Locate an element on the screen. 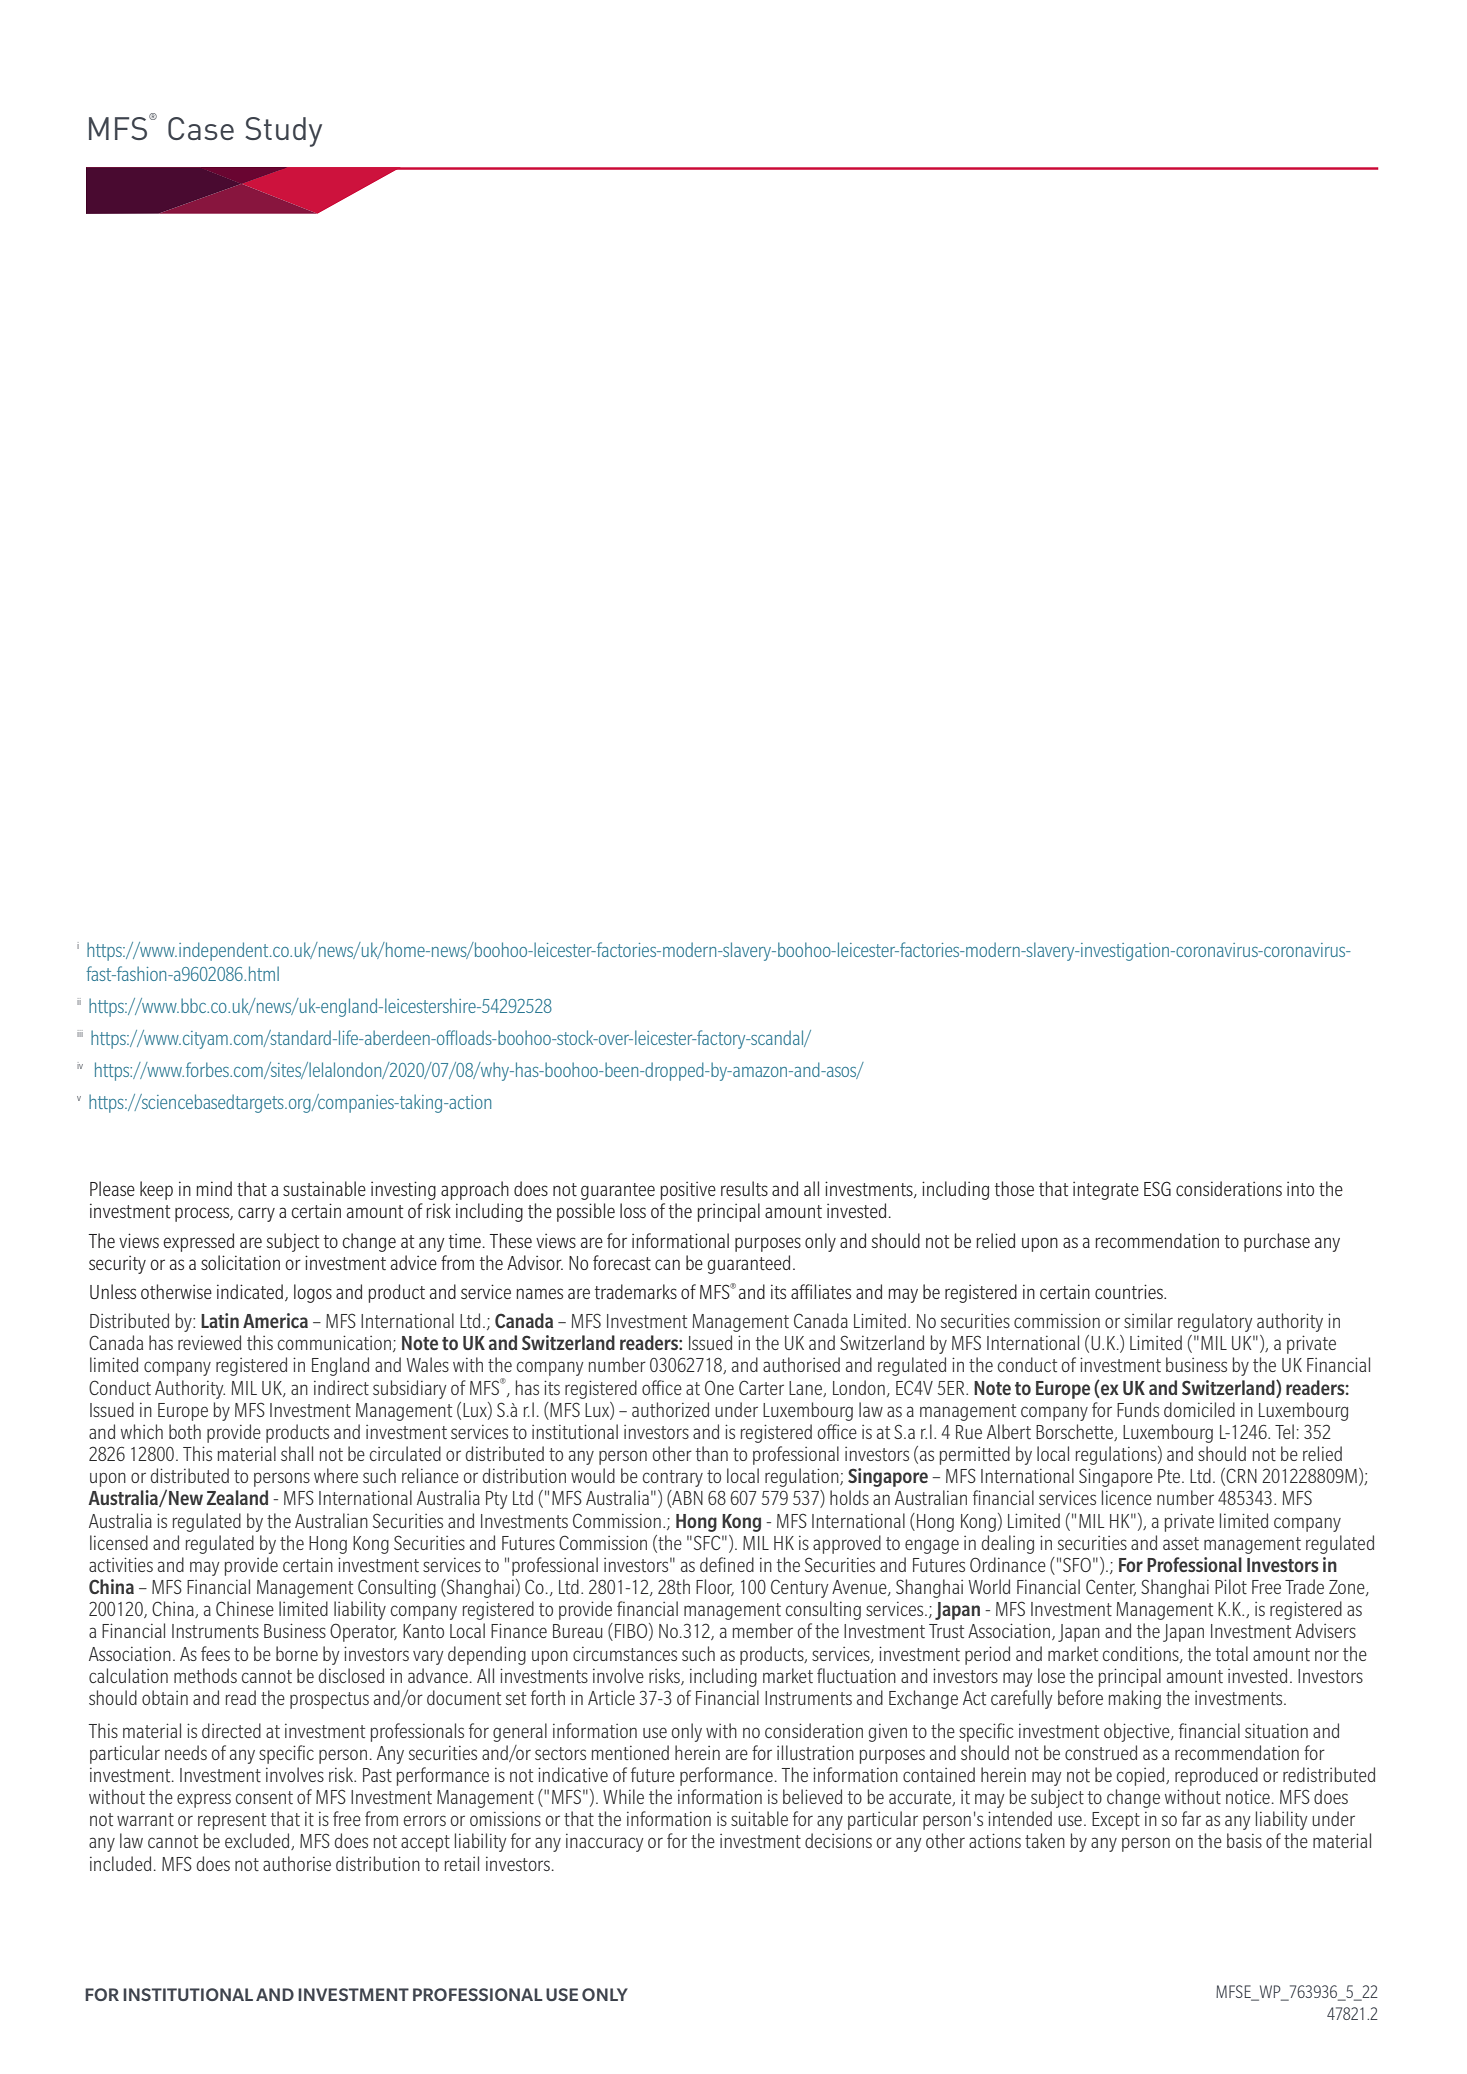  represent is located at coordinates (232, 1821).
